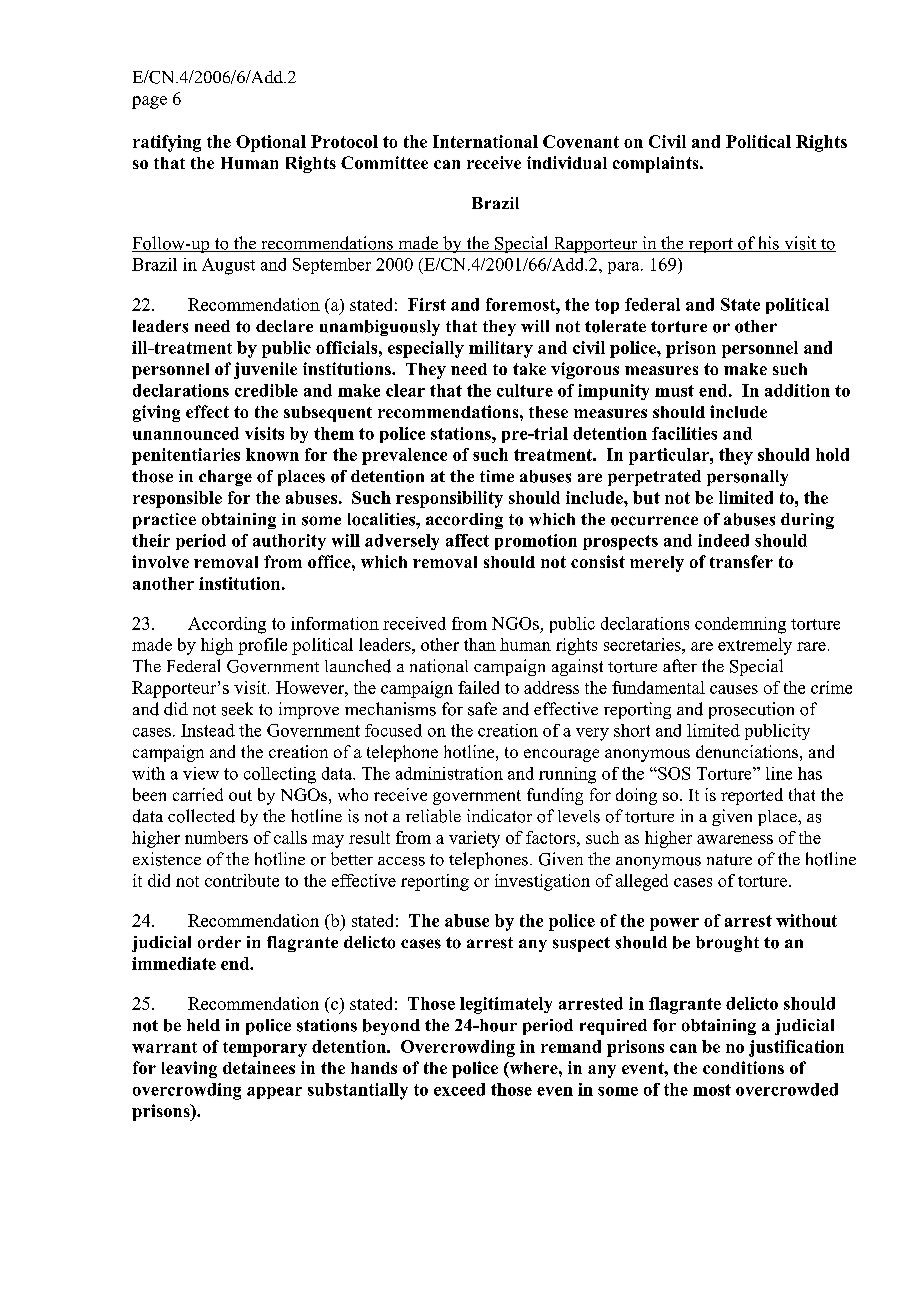  I want to click on profile, so click(262, 646).
